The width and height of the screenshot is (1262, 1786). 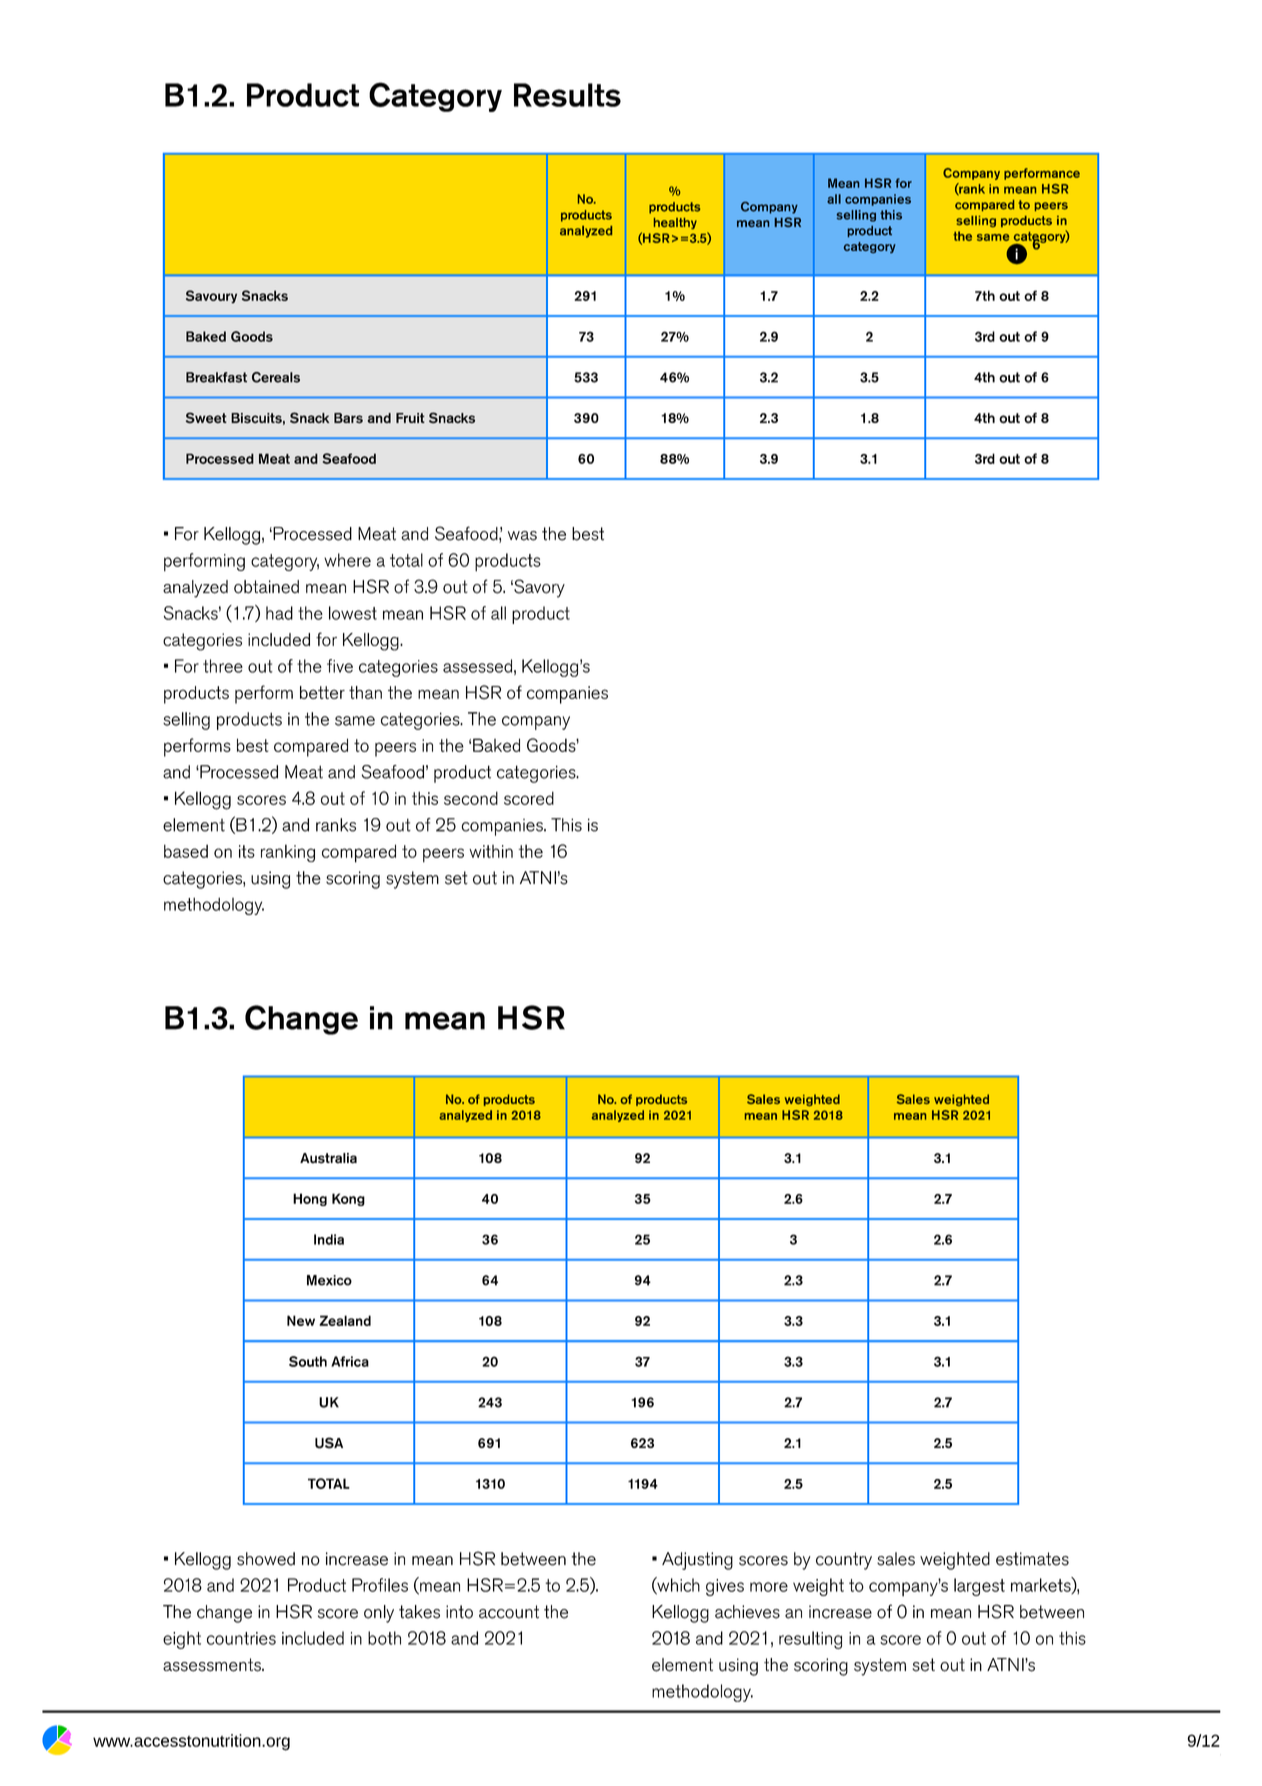 I want to click on showed, so click(x=266, y=1559).
